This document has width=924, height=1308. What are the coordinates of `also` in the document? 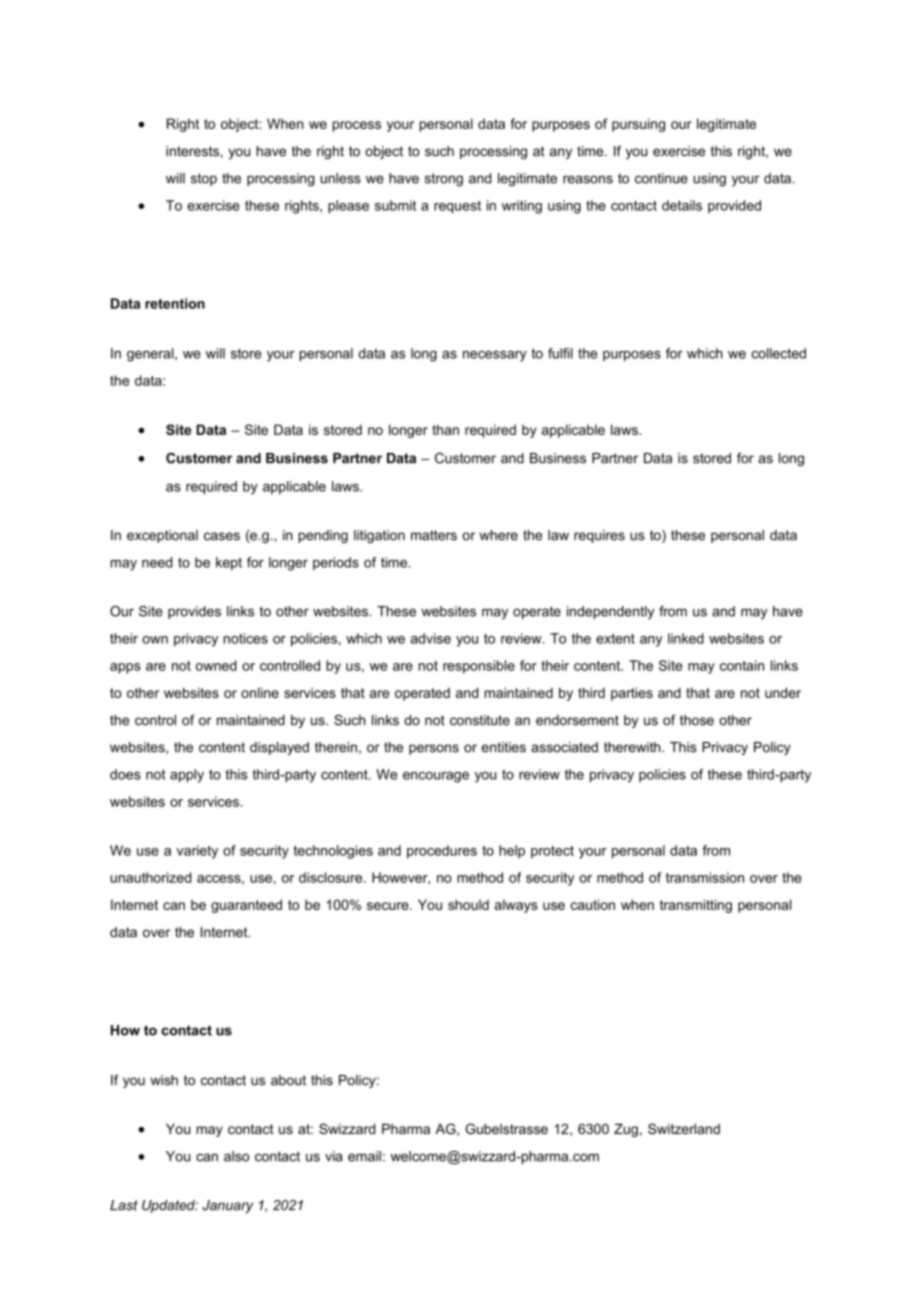 It's located at (236, 1156).
